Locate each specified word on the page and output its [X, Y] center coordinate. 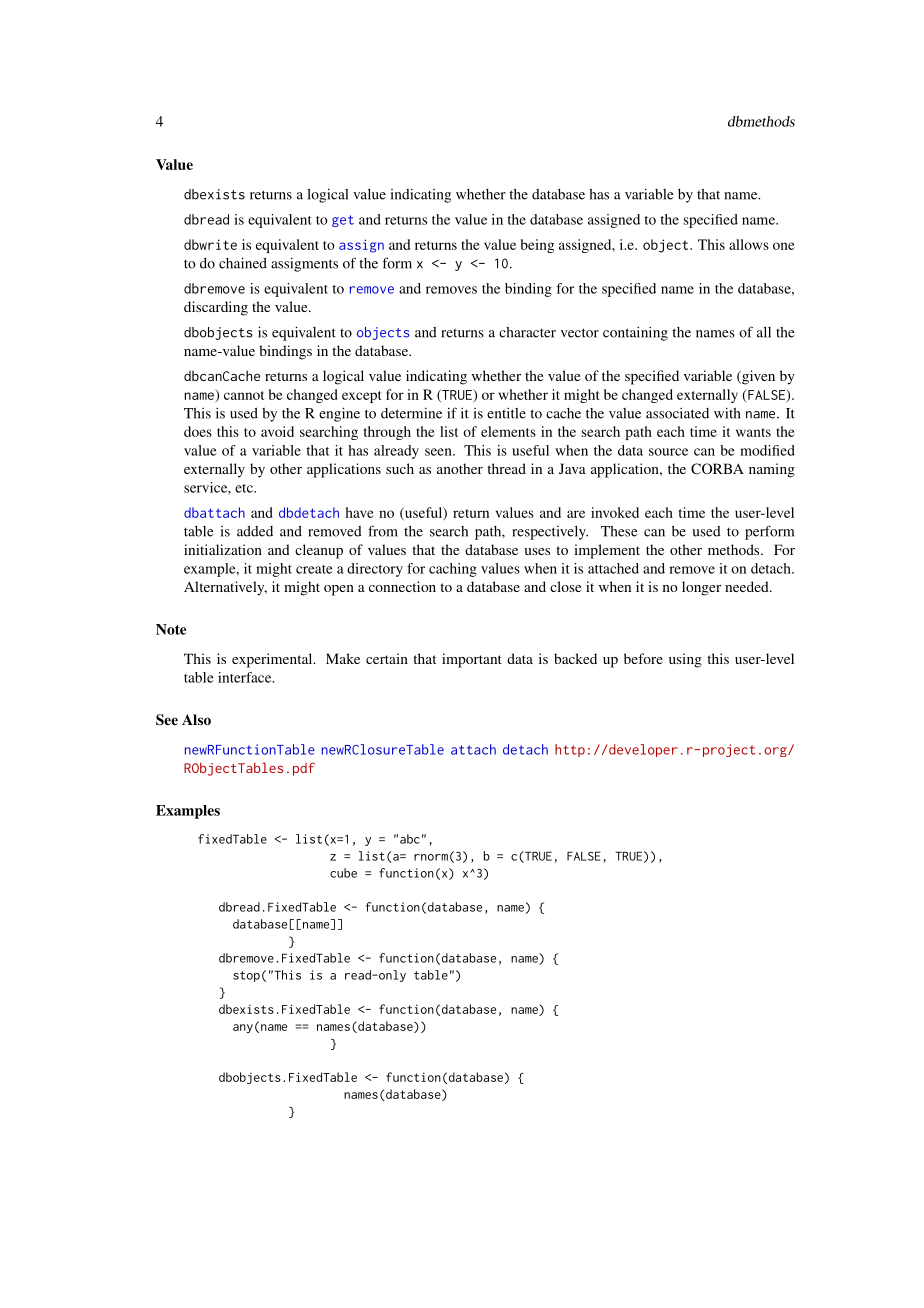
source [668, 452]
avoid [277, 431]
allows [749, 244]
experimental [273, 660]
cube [343, 873]
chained [243, 263]
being [537, 246]
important [472, 660]
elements [508, 431]
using [685, 660]
